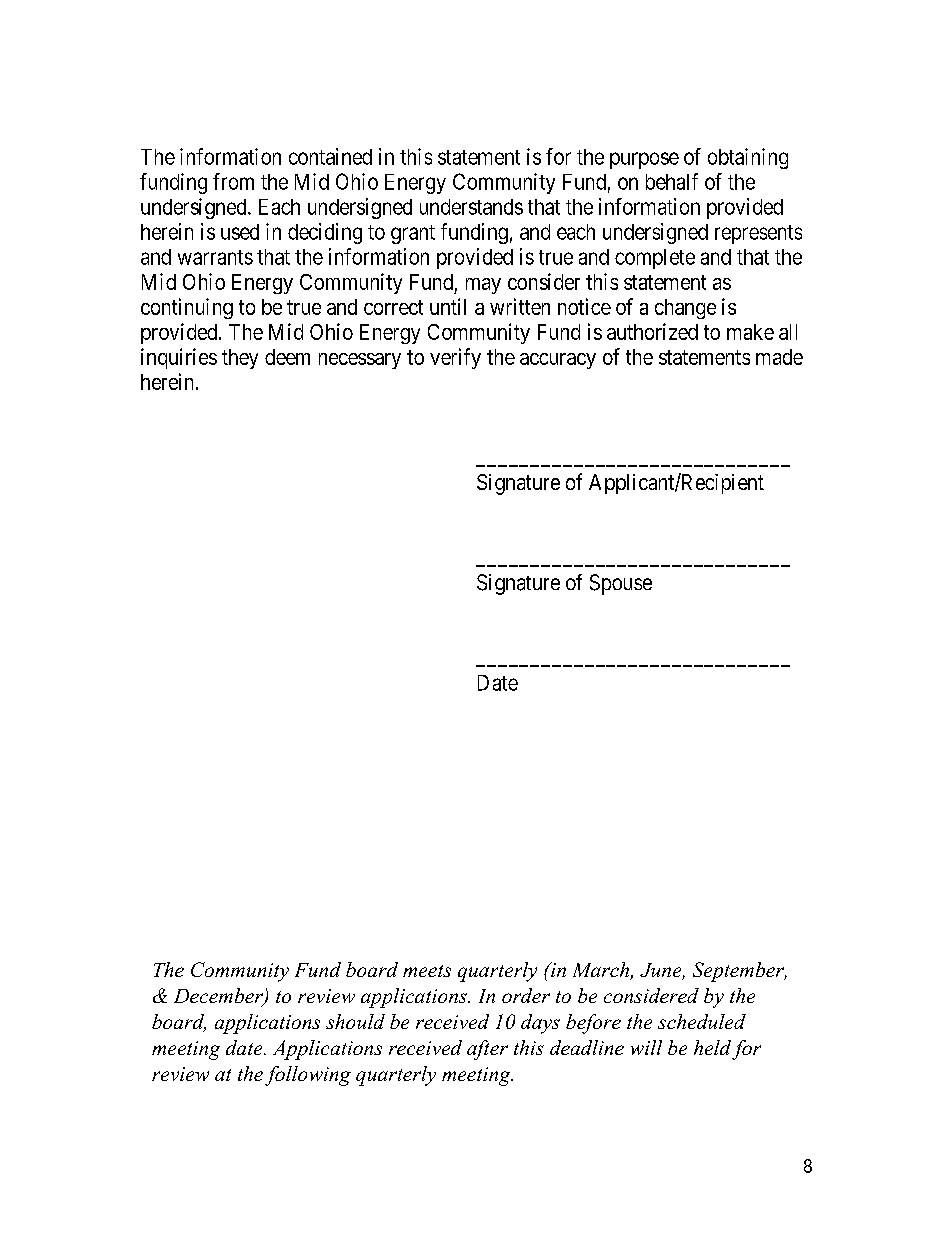 Image resolution: width=952 pixels, height=1233 pixels. I want to click on held, so click(712, 1047).
